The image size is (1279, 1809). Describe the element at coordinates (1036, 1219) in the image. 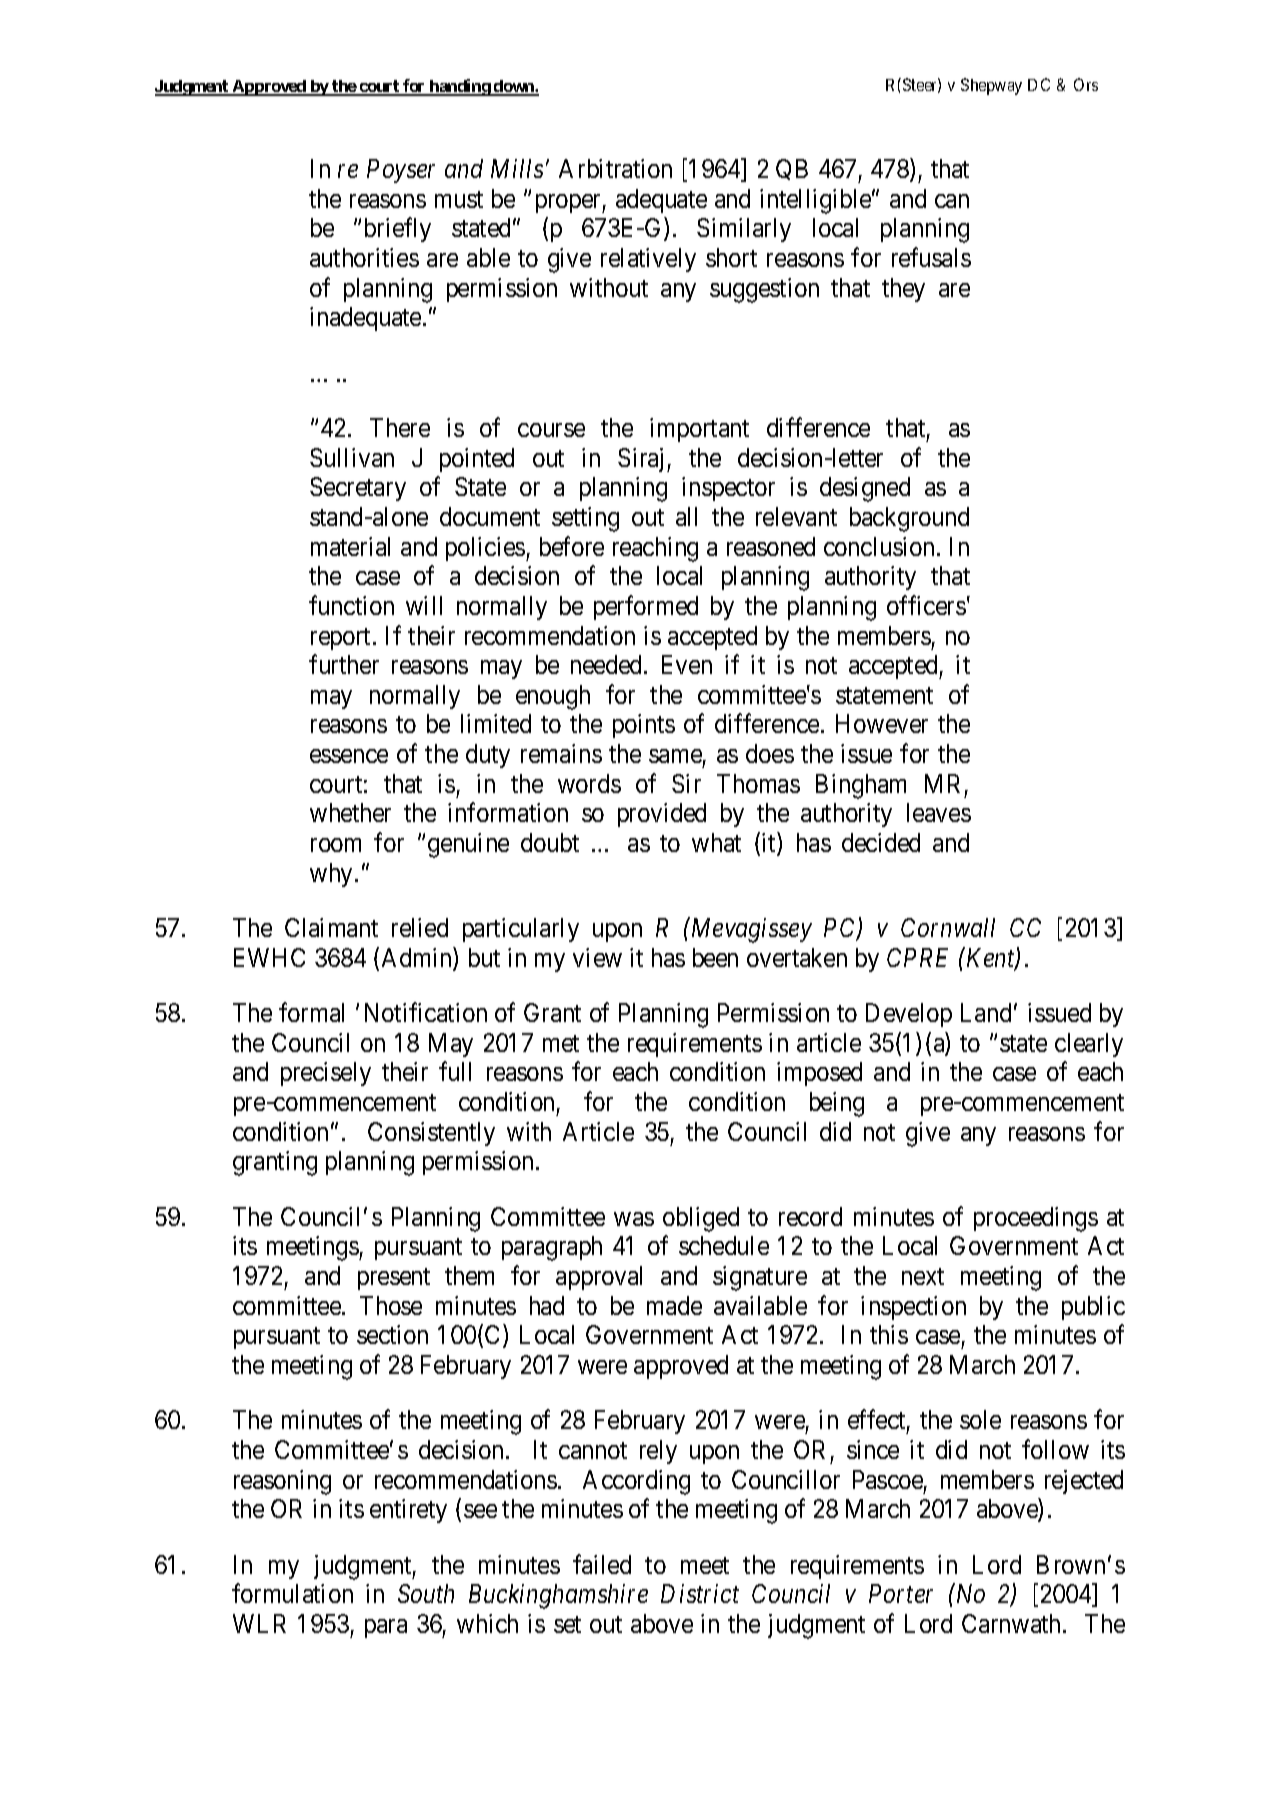

I see `proceedings` at that location.
